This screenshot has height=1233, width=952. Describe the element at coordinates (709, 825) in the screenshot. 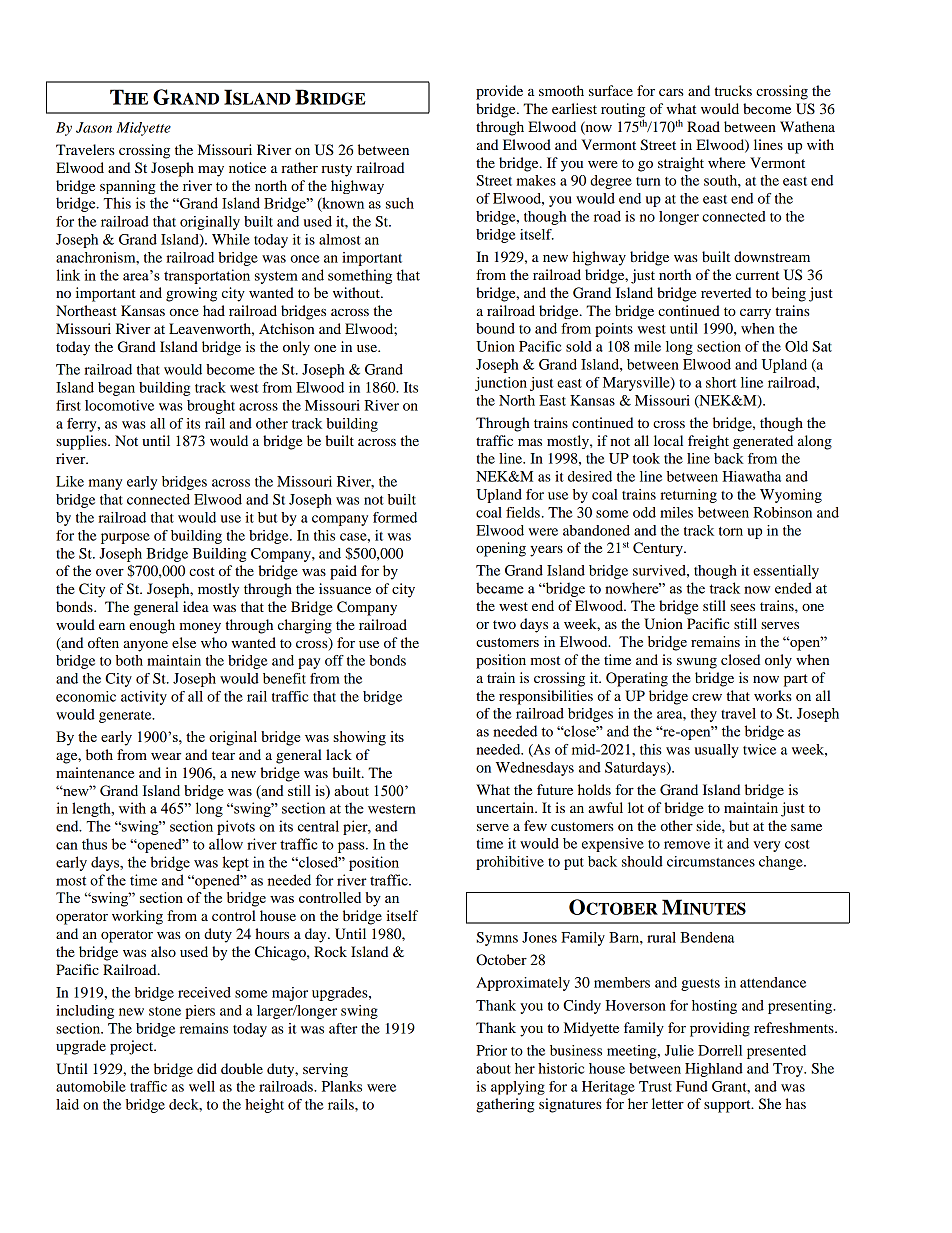

I see `side` at that location.
